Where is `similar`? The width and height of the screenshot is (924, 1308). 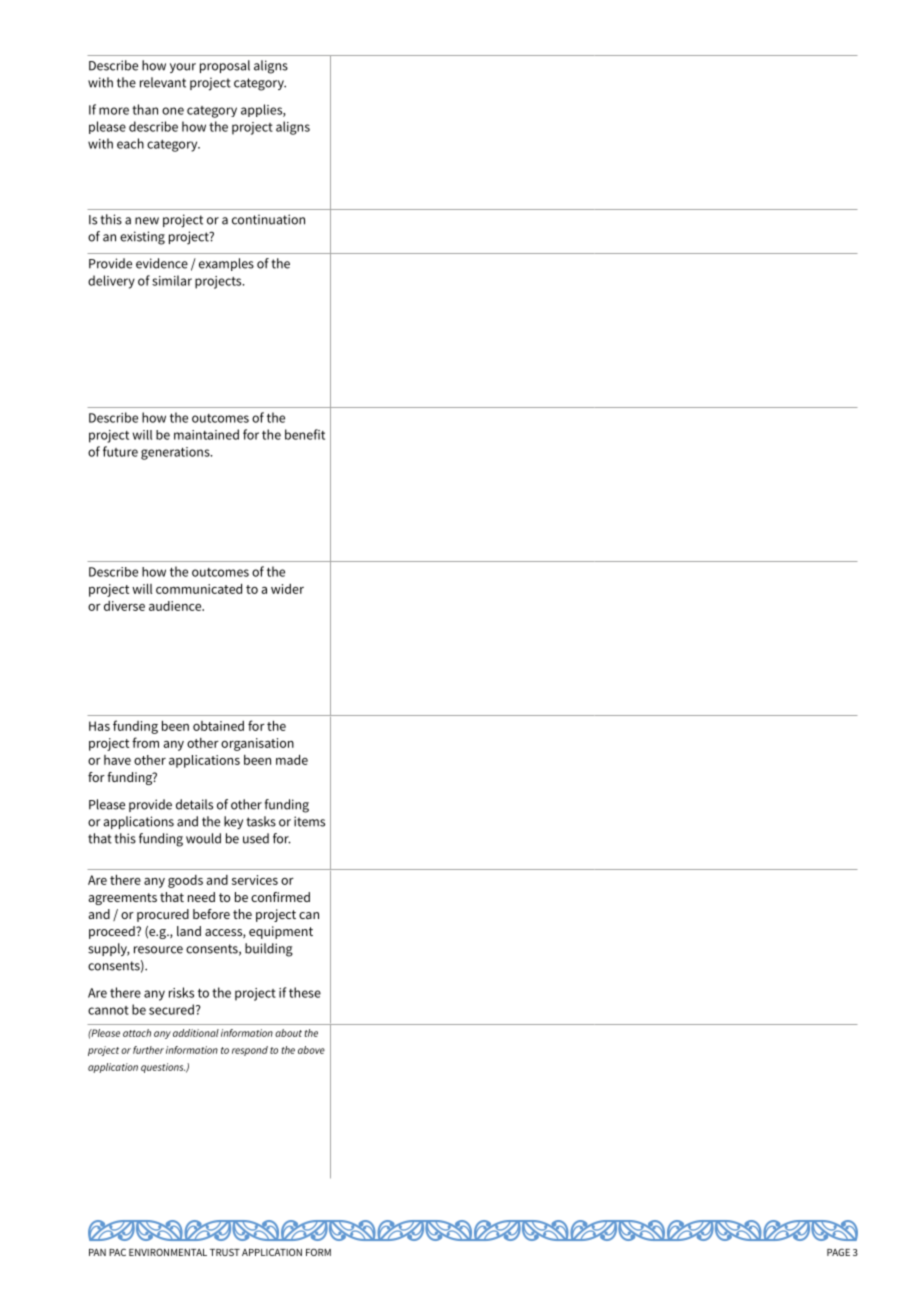 similar is located at coordinates (172, 280).
